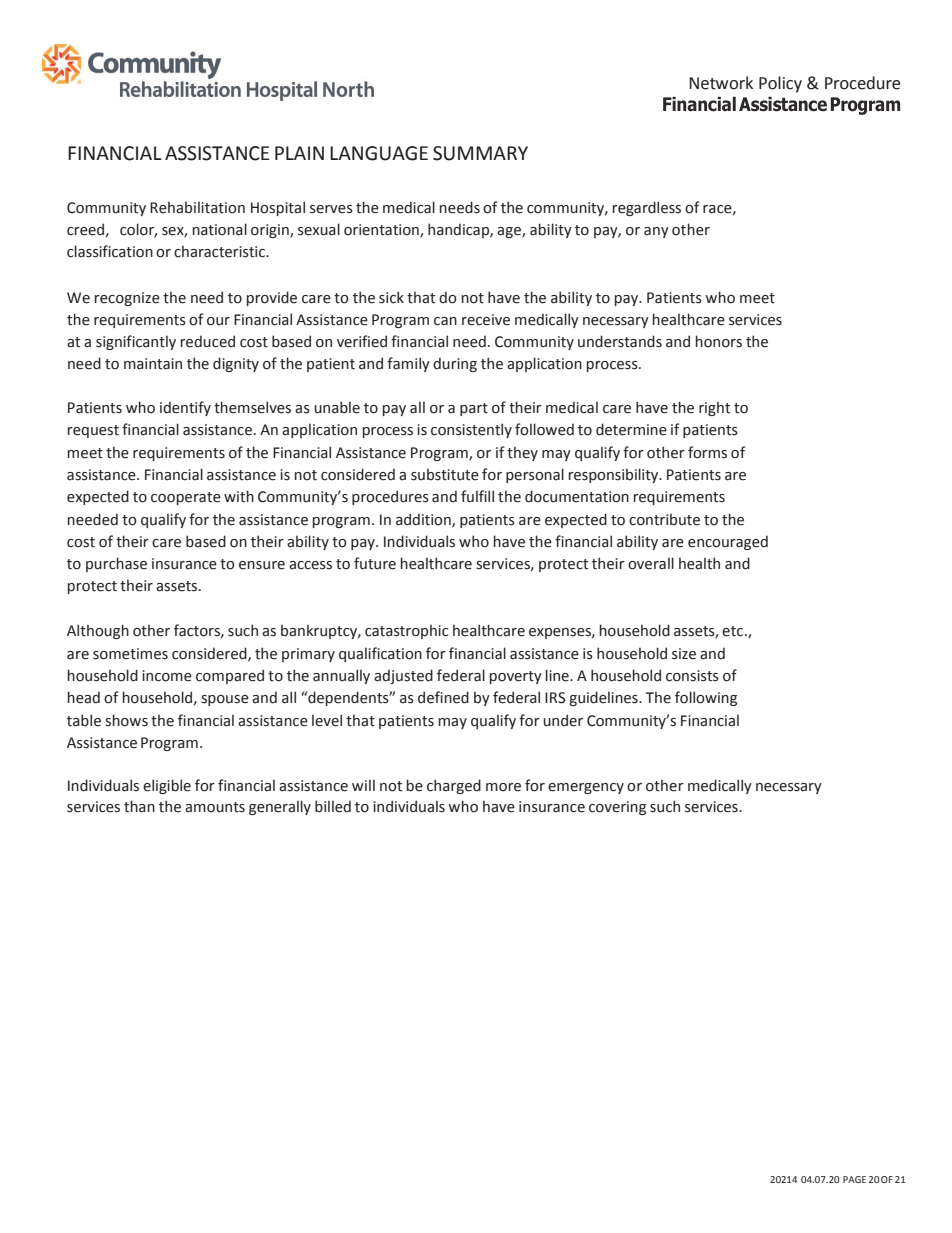 This screenshot has width=952, height=1233. Describe the element at coordinates (280, 807) in the screenshot. I see `generally` at that location.
